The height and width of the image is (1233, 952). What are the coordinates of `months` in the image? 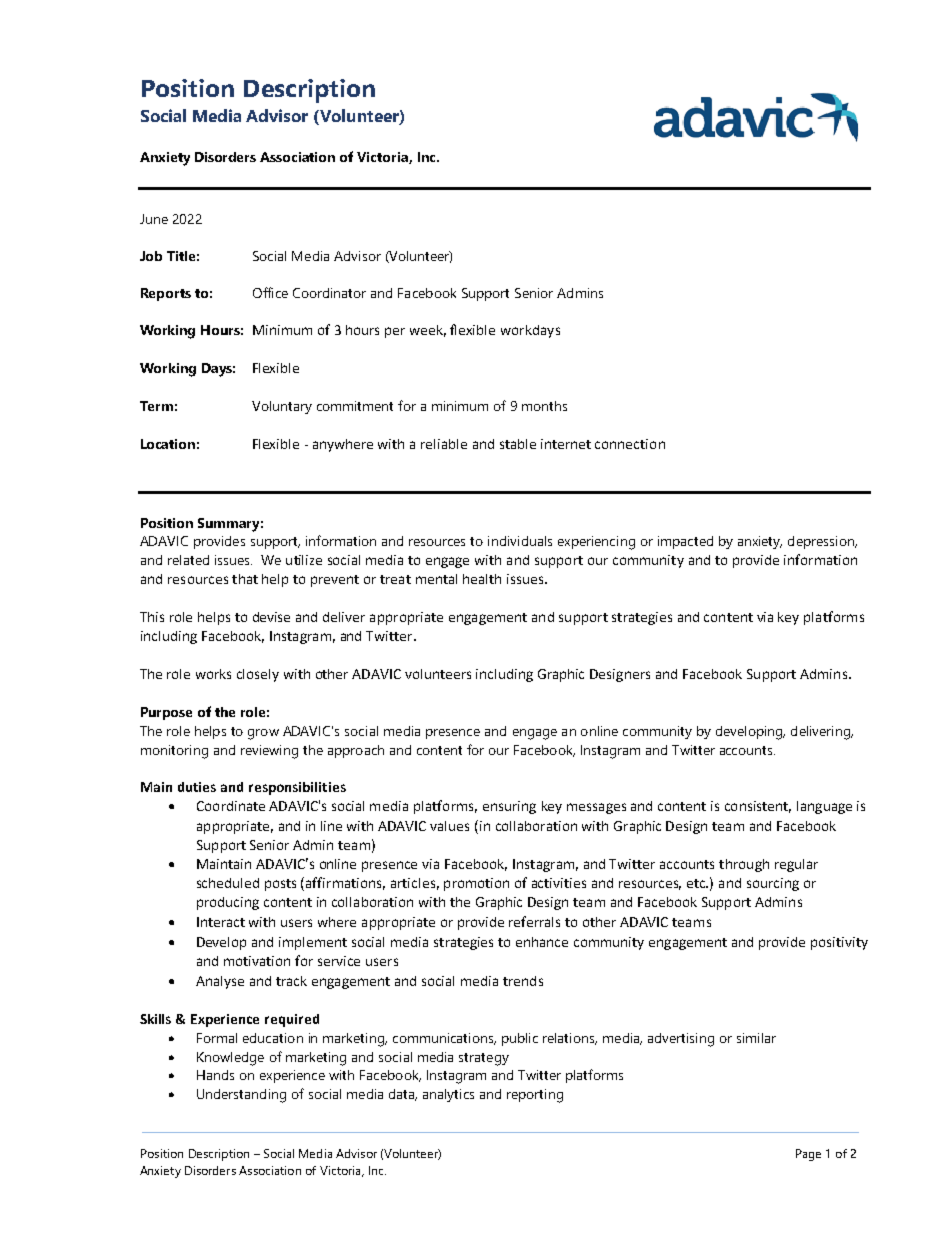 It's located at (544, 406).
